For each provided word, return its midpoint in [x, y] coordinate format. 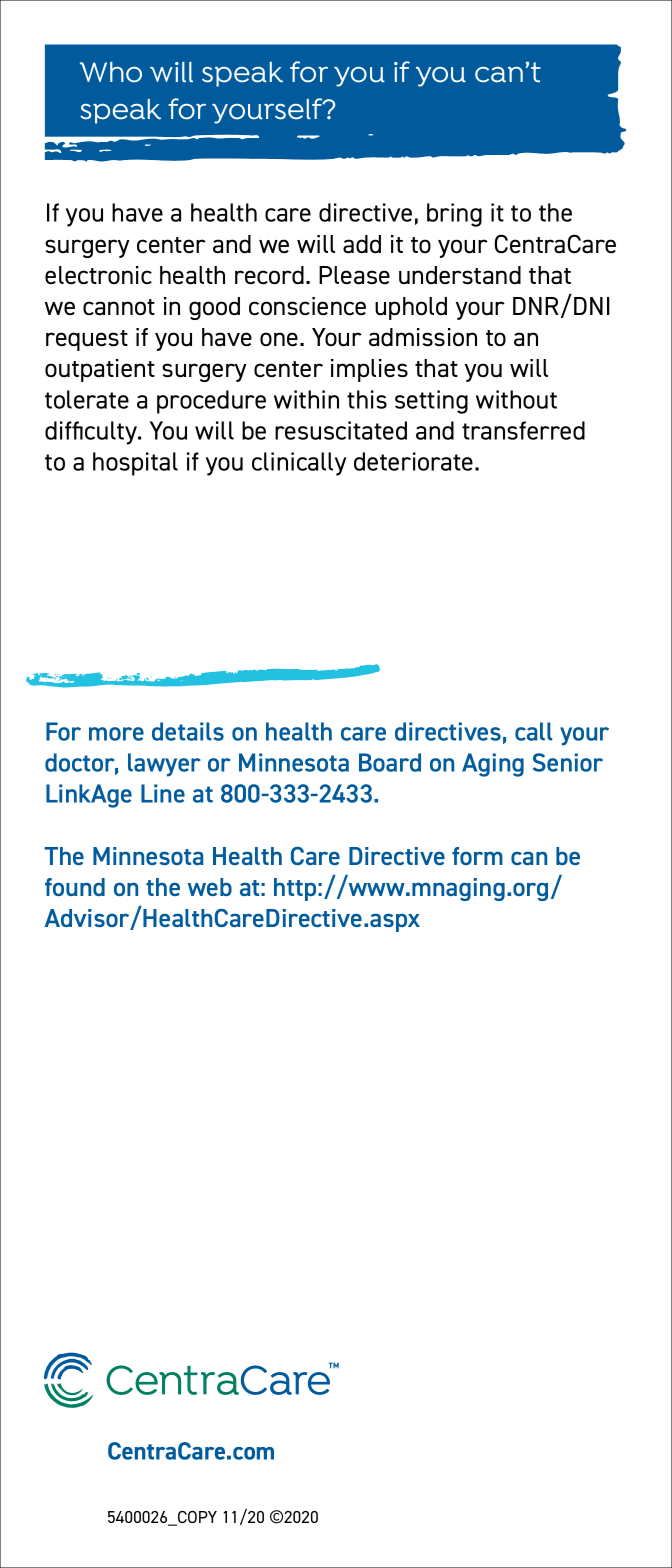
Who [111, 72]
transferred [523, 430]
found [75, 887]
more [116, 734]
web [210, 887]
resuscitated [341, 430]
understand [460, 275]
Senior [568, 762]
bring [454, 215]
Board [390, 762]
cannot [119, 307]
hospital [135, 464]
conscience [307, 306]
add [362, 244]
